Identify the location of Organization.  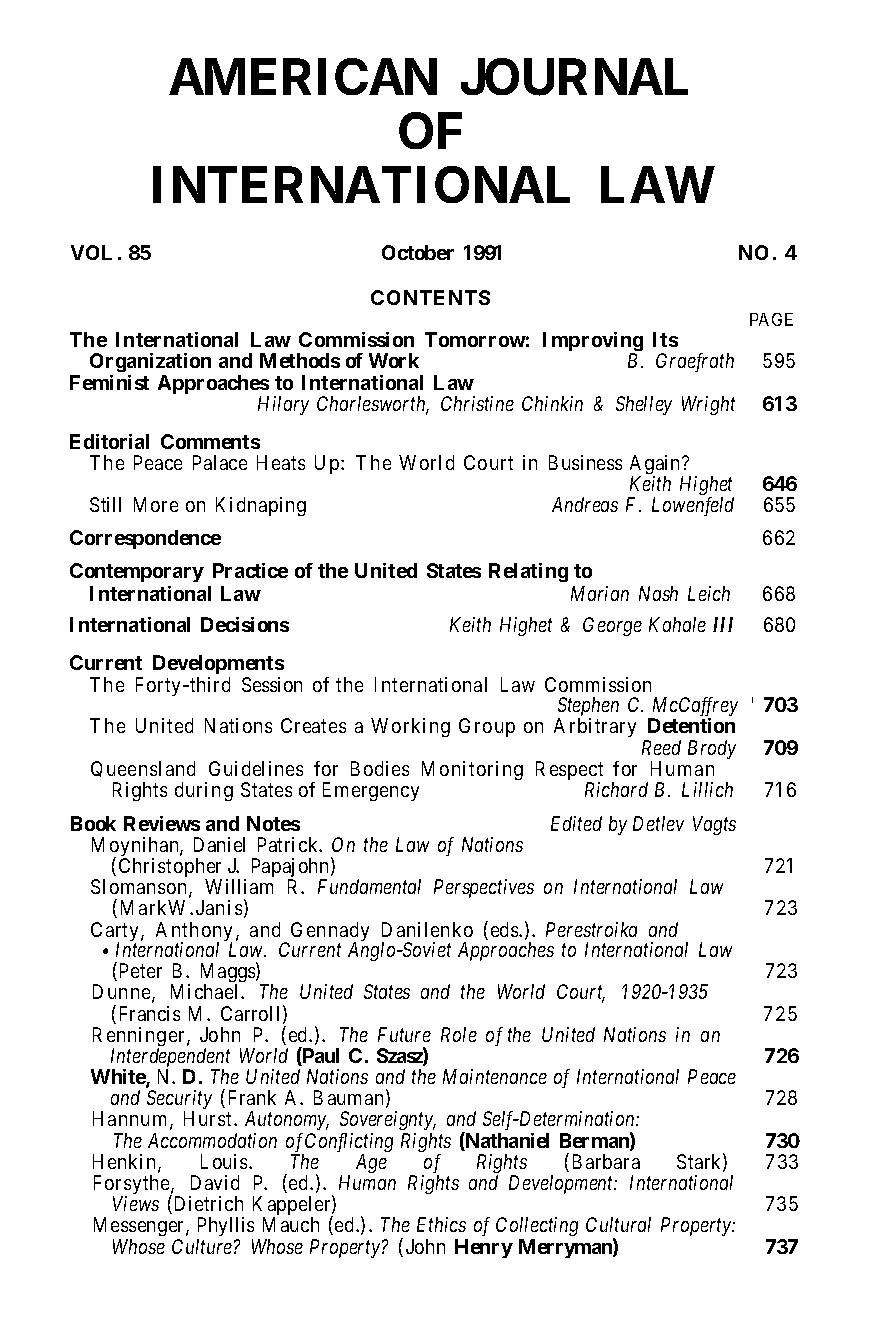
(150, 362).
